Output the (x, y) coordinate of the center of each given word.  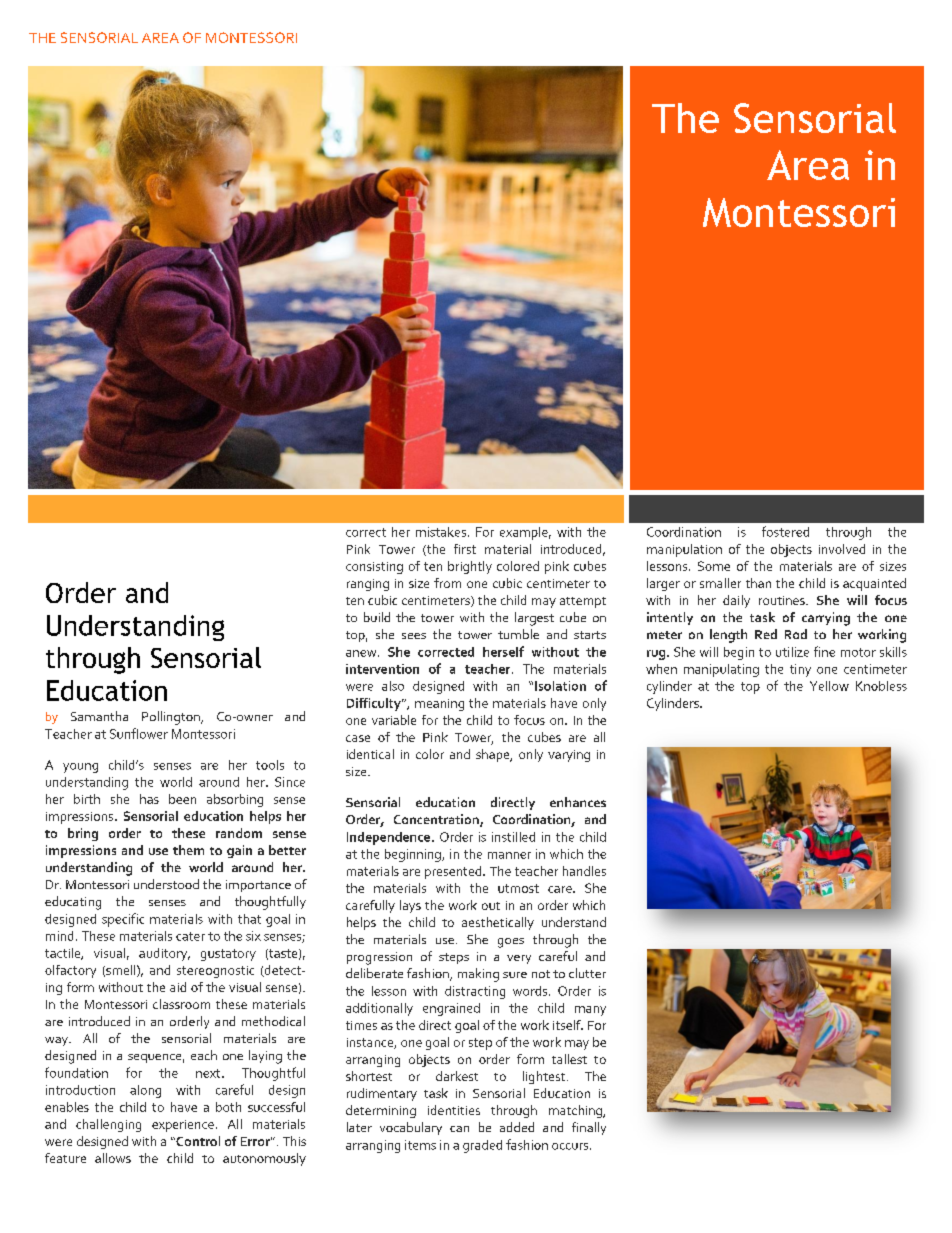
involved (842, 549)
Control (197, 1141)
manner (509, 855)
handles (584, 871)
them (188, 850)
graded (482, 1146)
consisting (374, 568)
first (465, 549)
